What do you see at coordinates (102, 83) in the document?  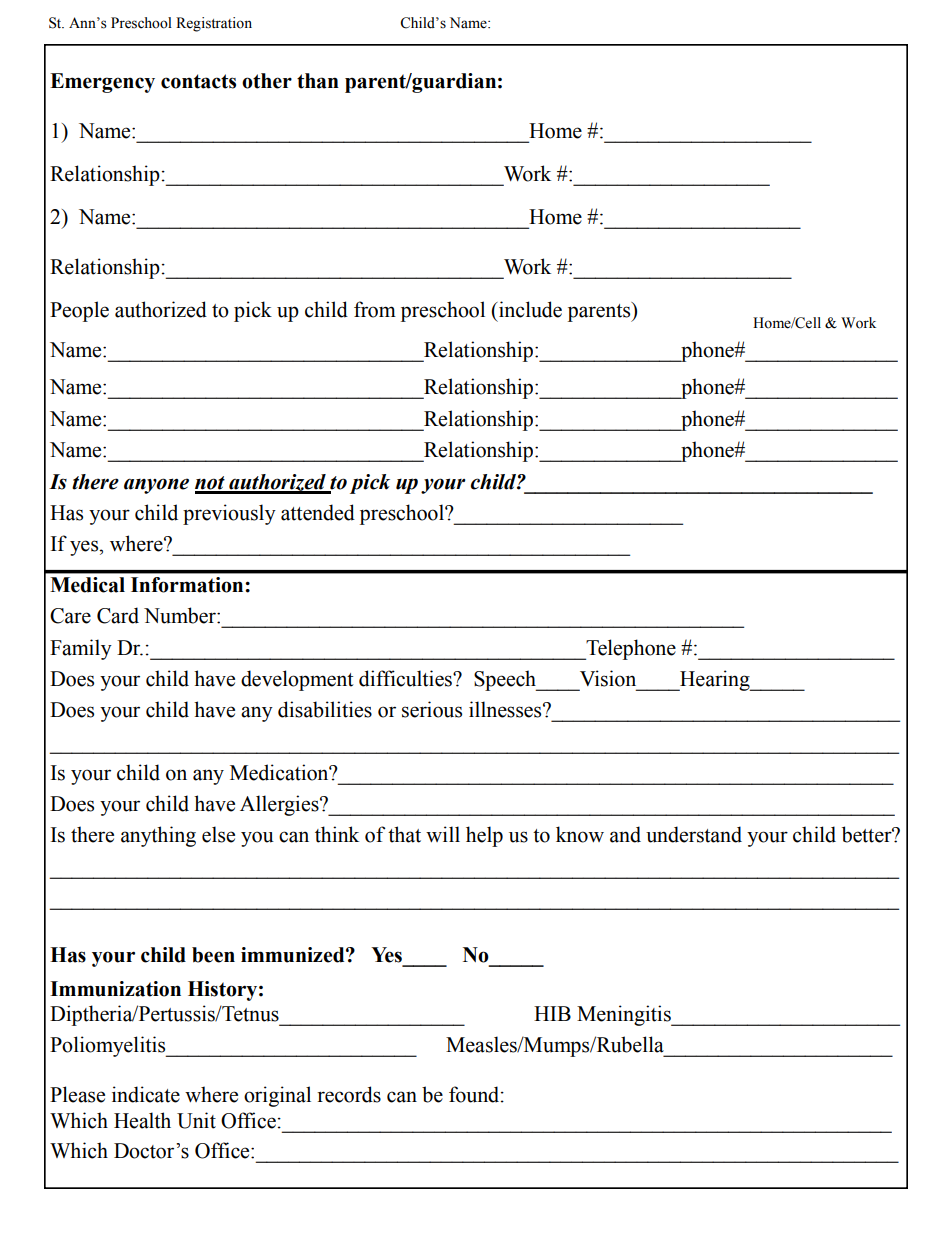 I see `Emergency` at bounding box center [102, 83].
